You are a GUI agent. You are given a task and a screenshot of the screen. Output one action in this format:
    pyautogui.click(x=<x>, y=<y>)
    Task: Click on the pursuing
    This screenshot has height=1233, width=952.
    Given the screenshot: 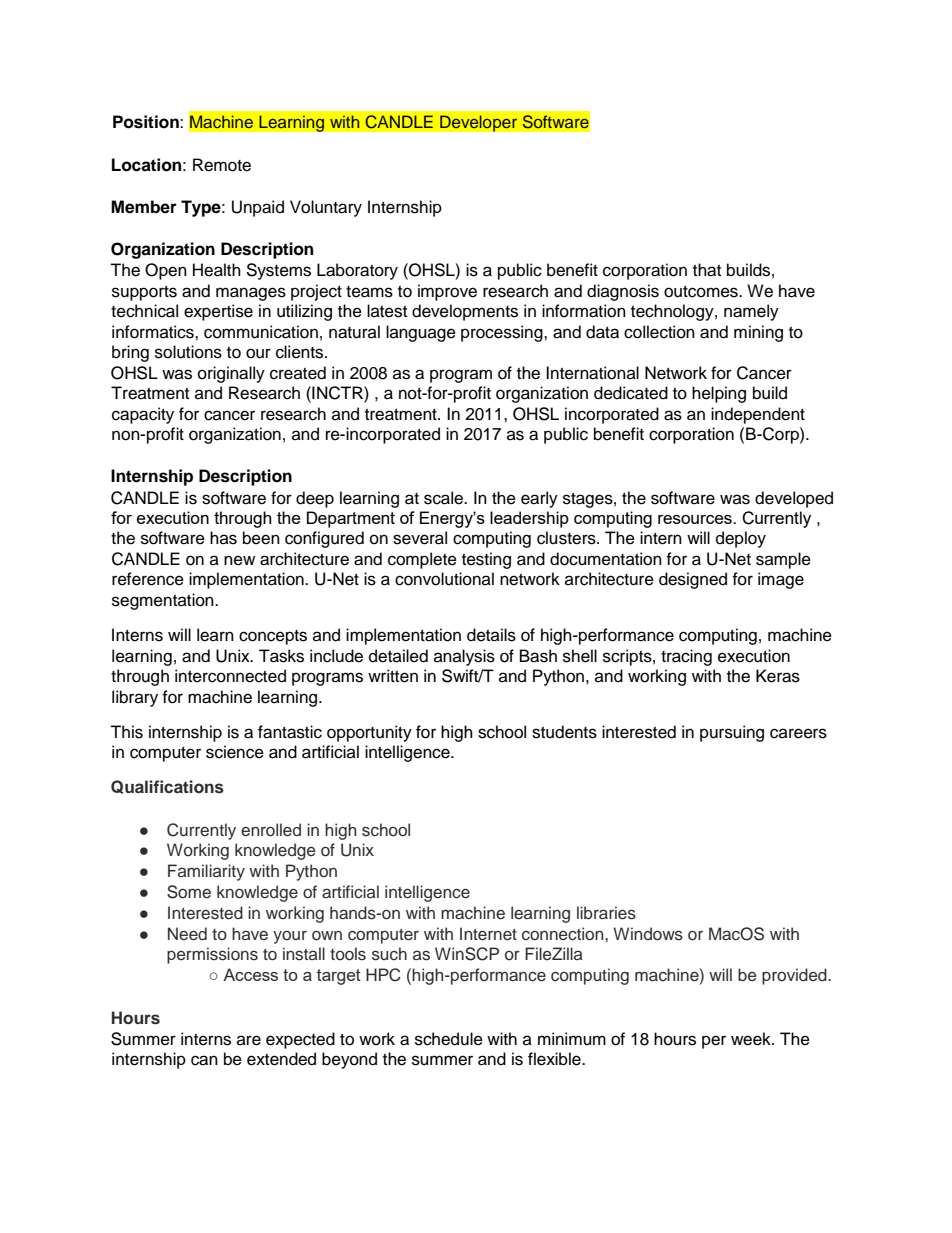 What is the action you would take?
    pyautogui.click(x=732, y=733)
